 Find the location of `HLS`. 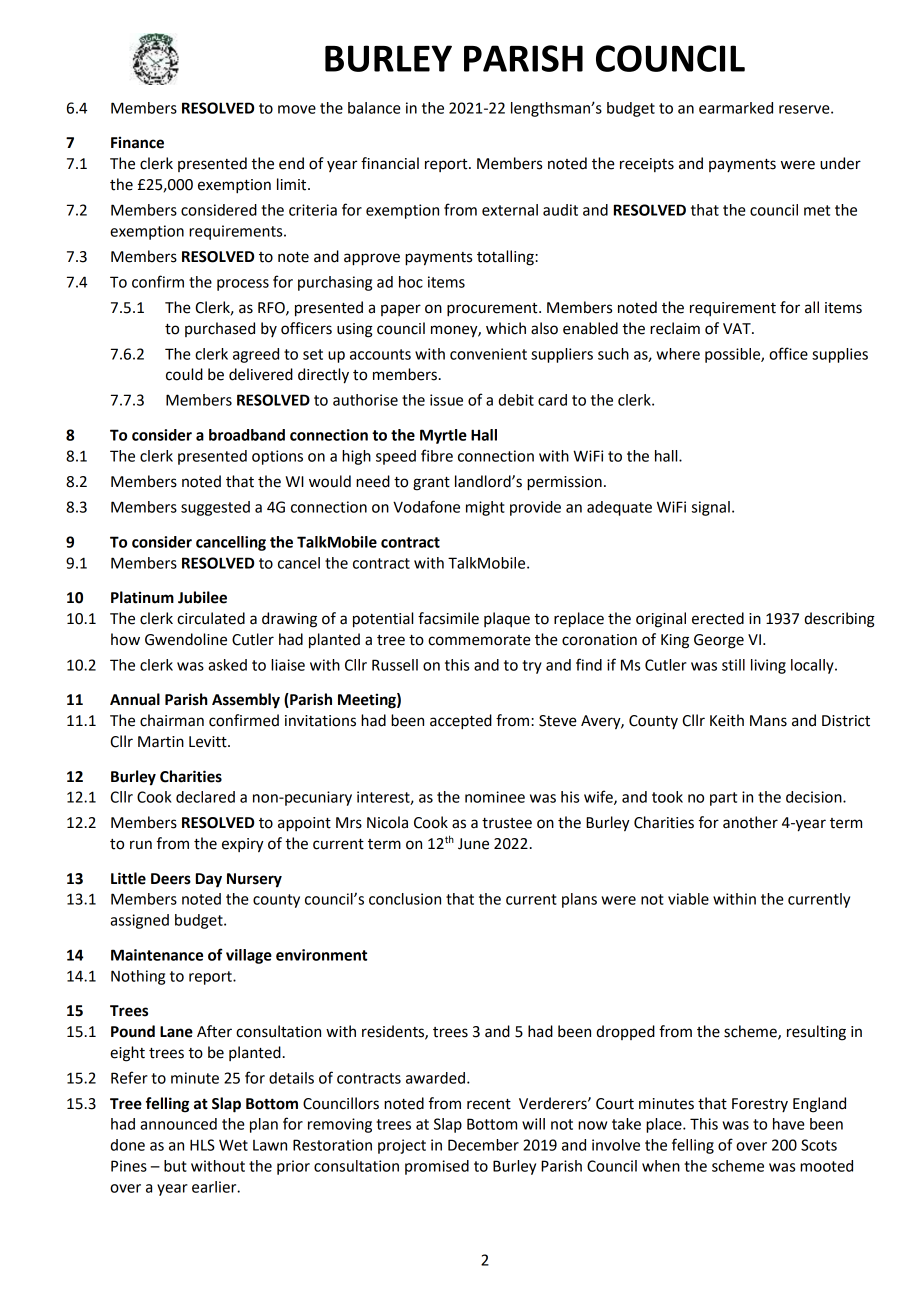

HLS is located at coordinates (202, 1145).
